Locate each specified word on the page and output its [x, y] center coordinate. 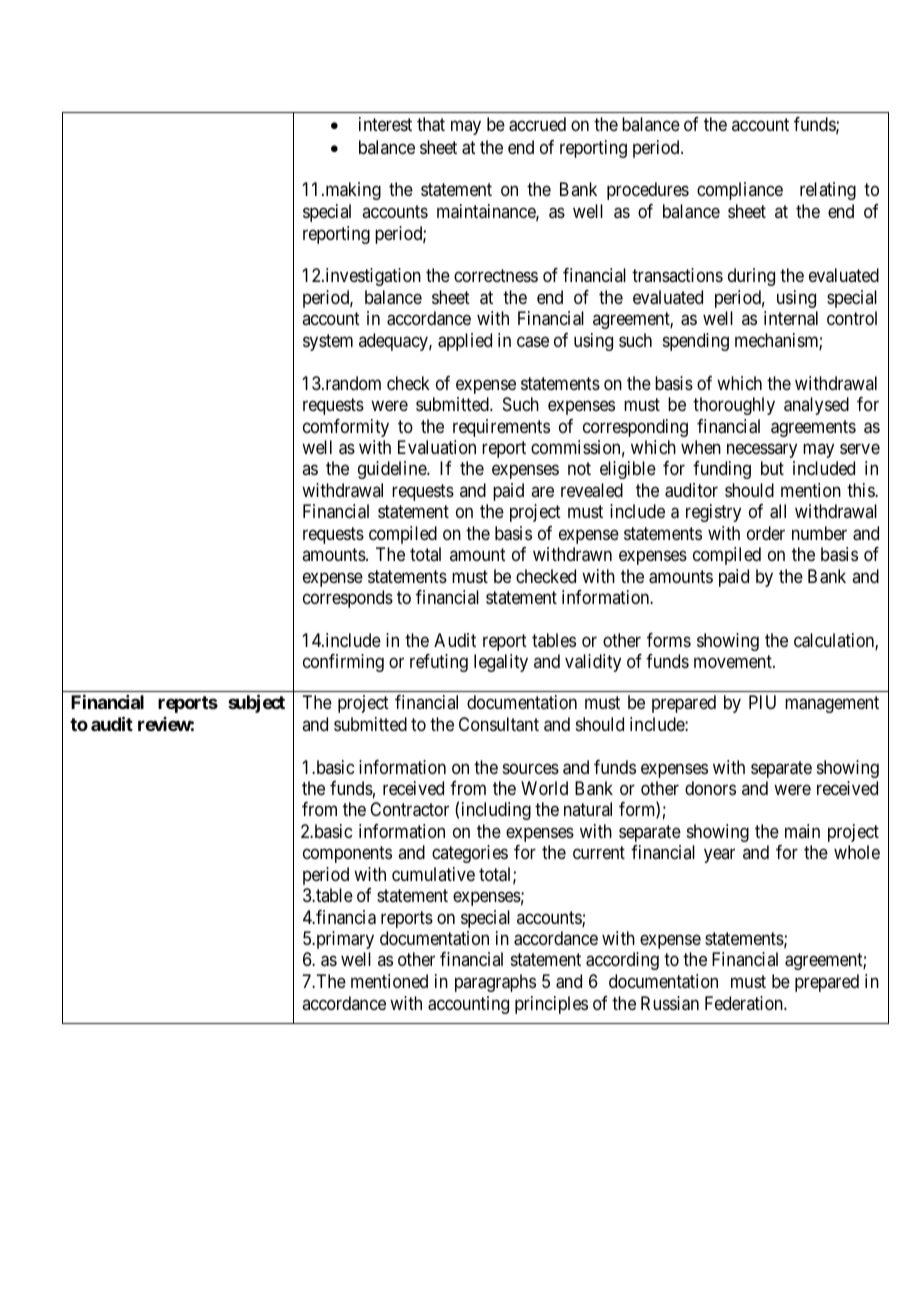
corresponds [348, 599]
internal [791, 318]
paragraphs [495, 983]
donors [710, 788]
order [766, 533]
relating [828, 191]
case [533, 342]
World [544, 788]
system [328, 342]
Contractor [409, 809]
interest [385, 124]
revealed [592, 490]
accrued [537, 124]
